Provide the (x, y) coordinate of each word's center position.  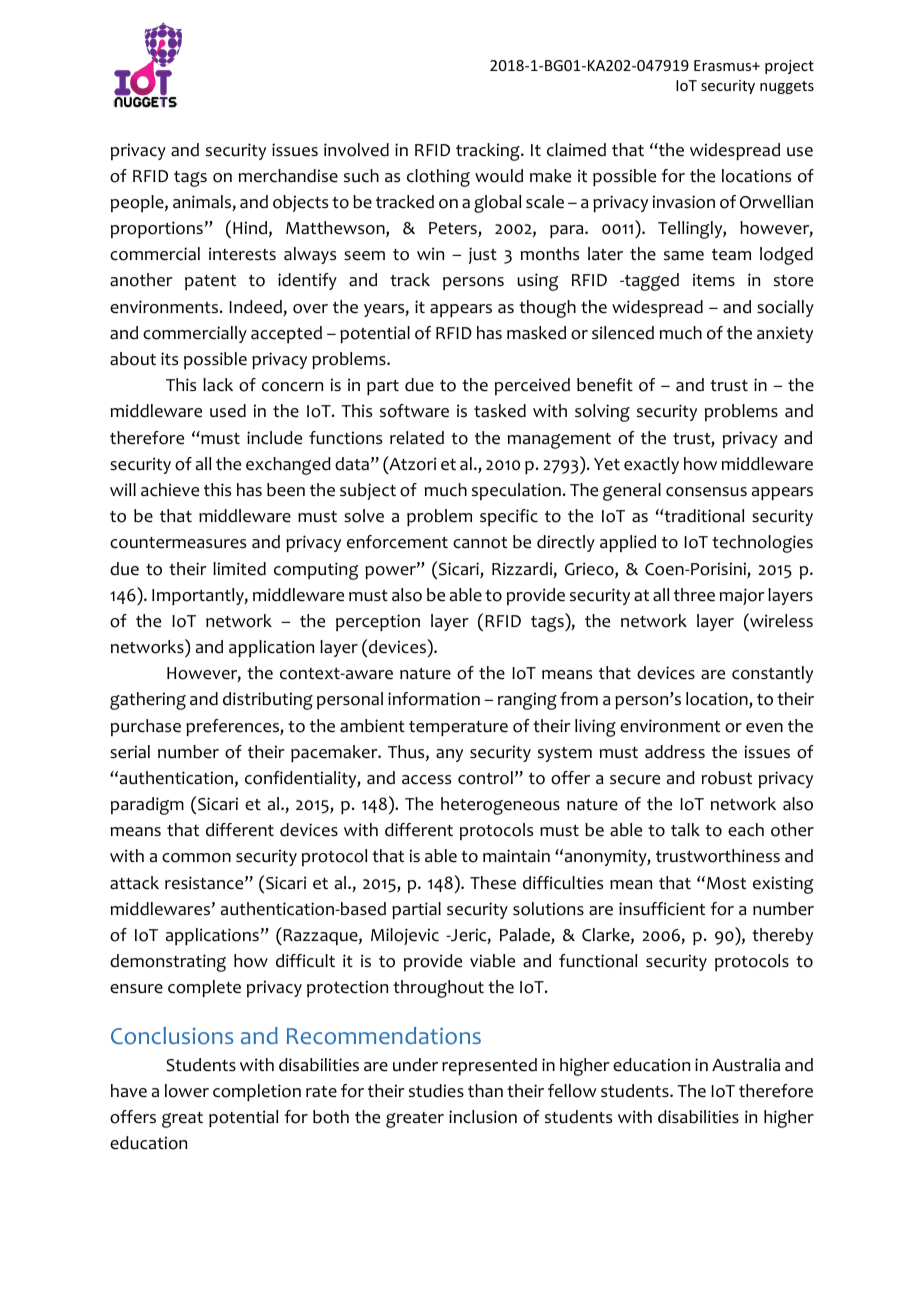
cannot (480, 543)
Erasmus (724, 65)
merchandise (288, 176)
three (694, 595)
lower (187, 1091)
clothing (438, 178)
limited (239, 569)
